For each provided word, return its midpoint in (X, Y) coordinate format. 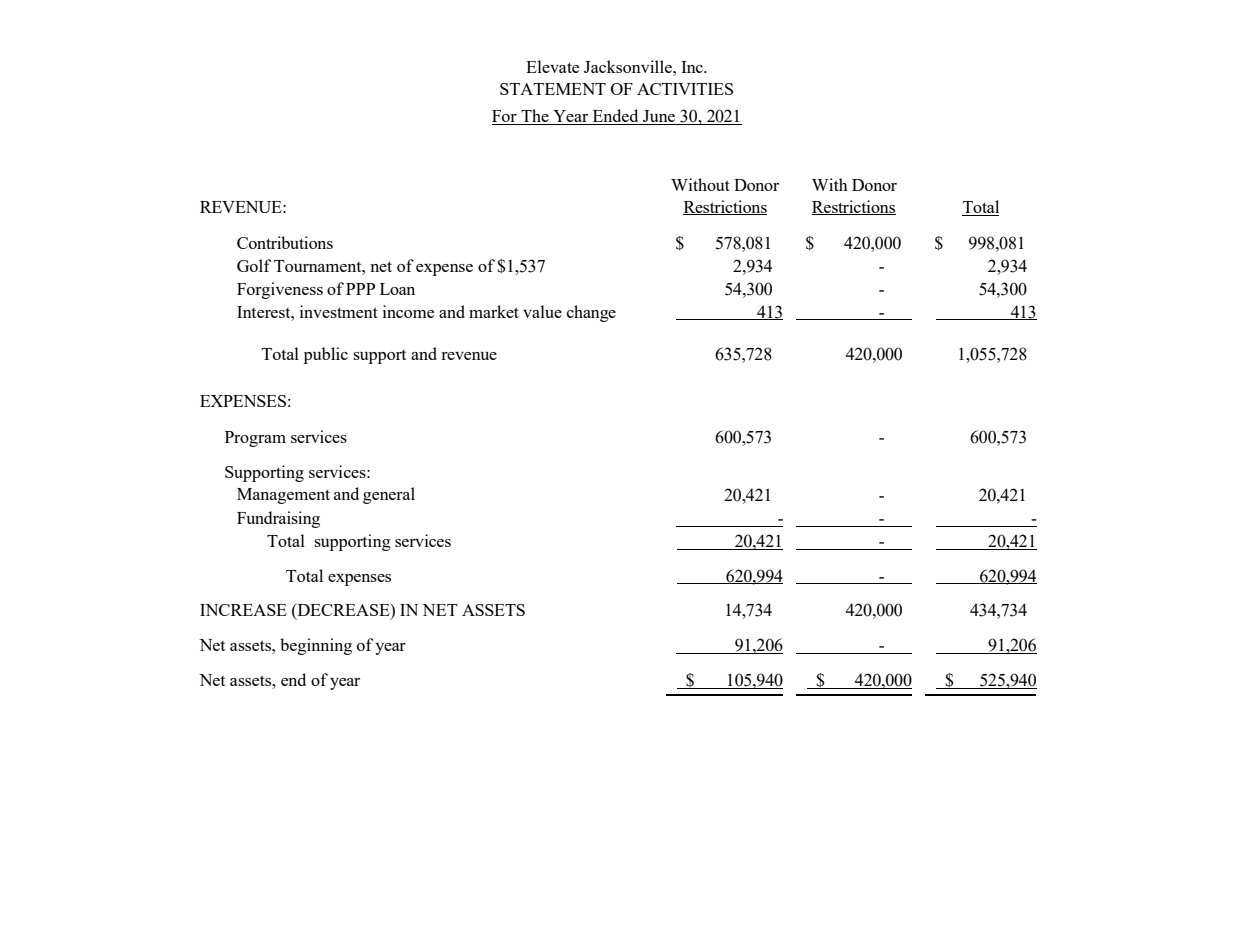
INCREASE (243, 610)
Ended (615, 117)
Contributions (285, 242)
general (389, 495)
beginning (316, 646)
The (535, 117)
